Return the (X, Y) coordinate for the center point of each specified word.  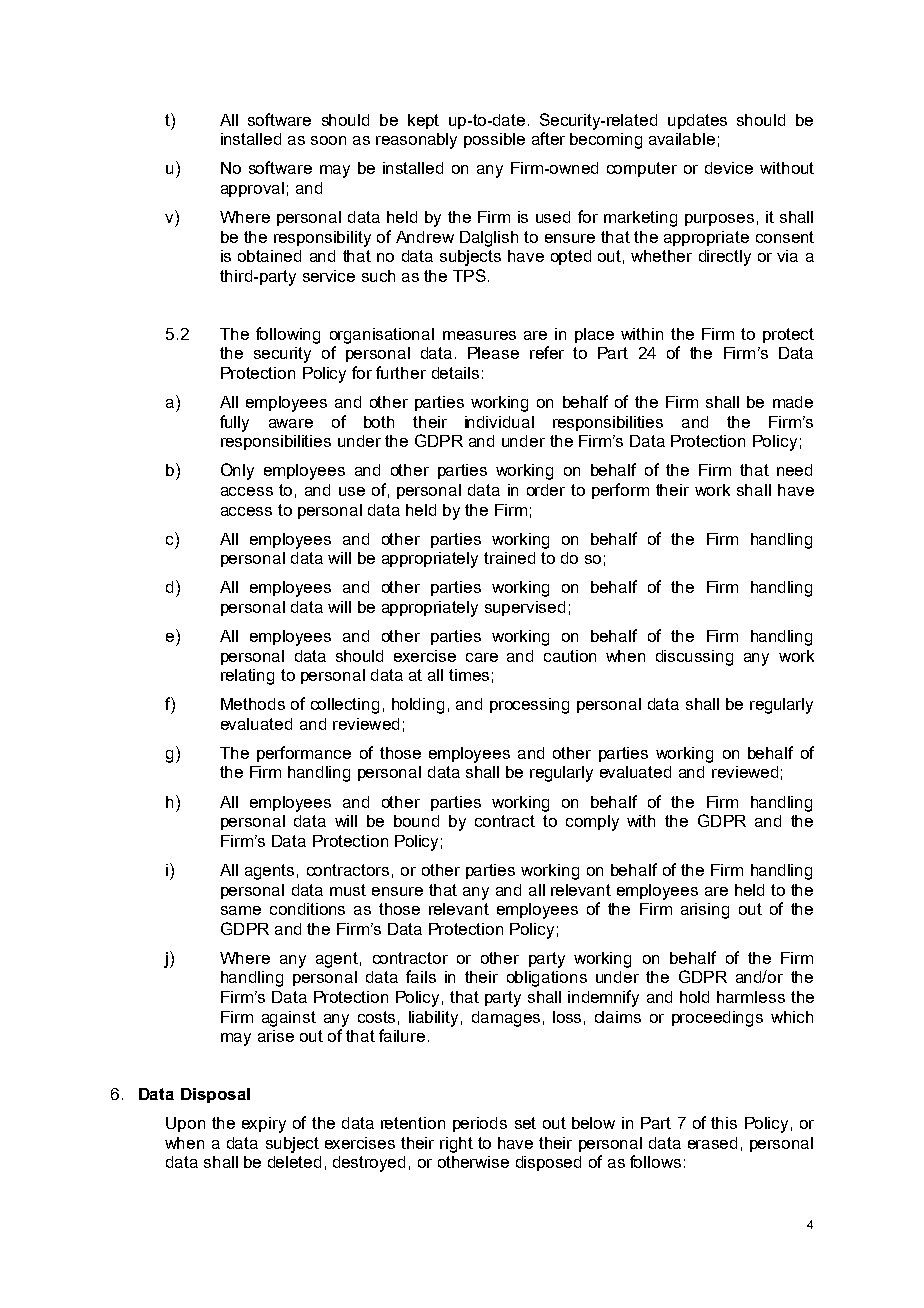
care (482, 657)
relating (247, 677)
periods (480, 1124)
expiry (264, 1125)
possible (494, 140)
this (724, 1123)
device (729, 168)
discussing (694, 658)
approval (252, 189)
